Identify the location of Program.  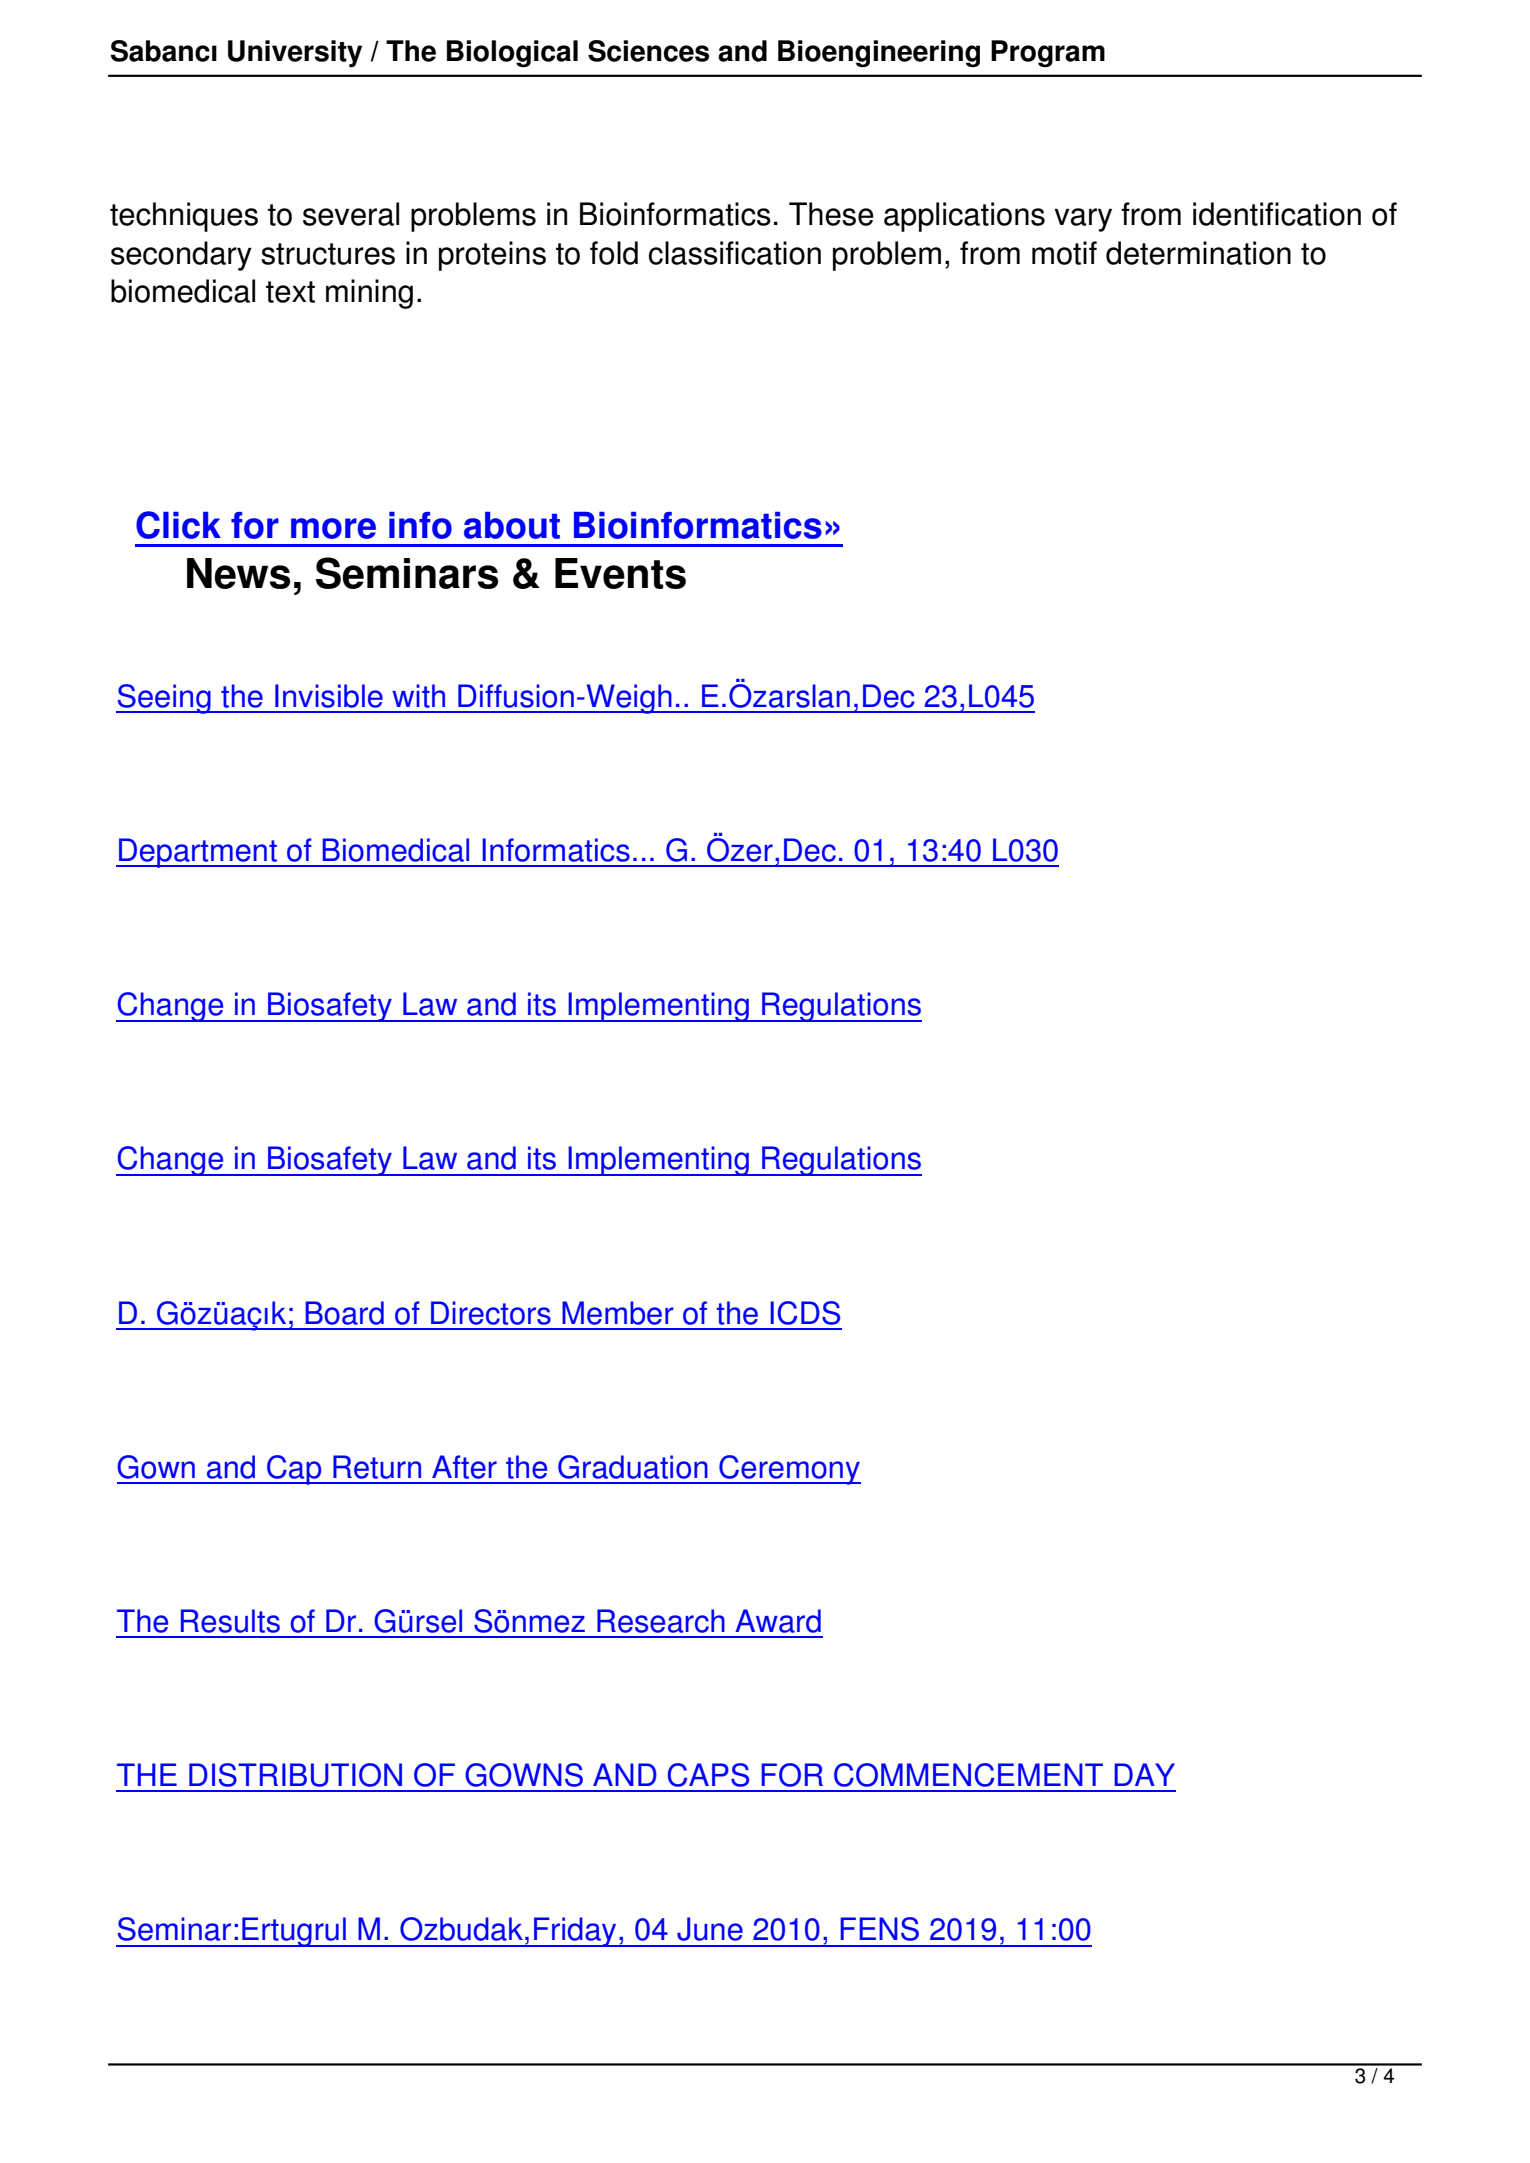
(1048, 53).
